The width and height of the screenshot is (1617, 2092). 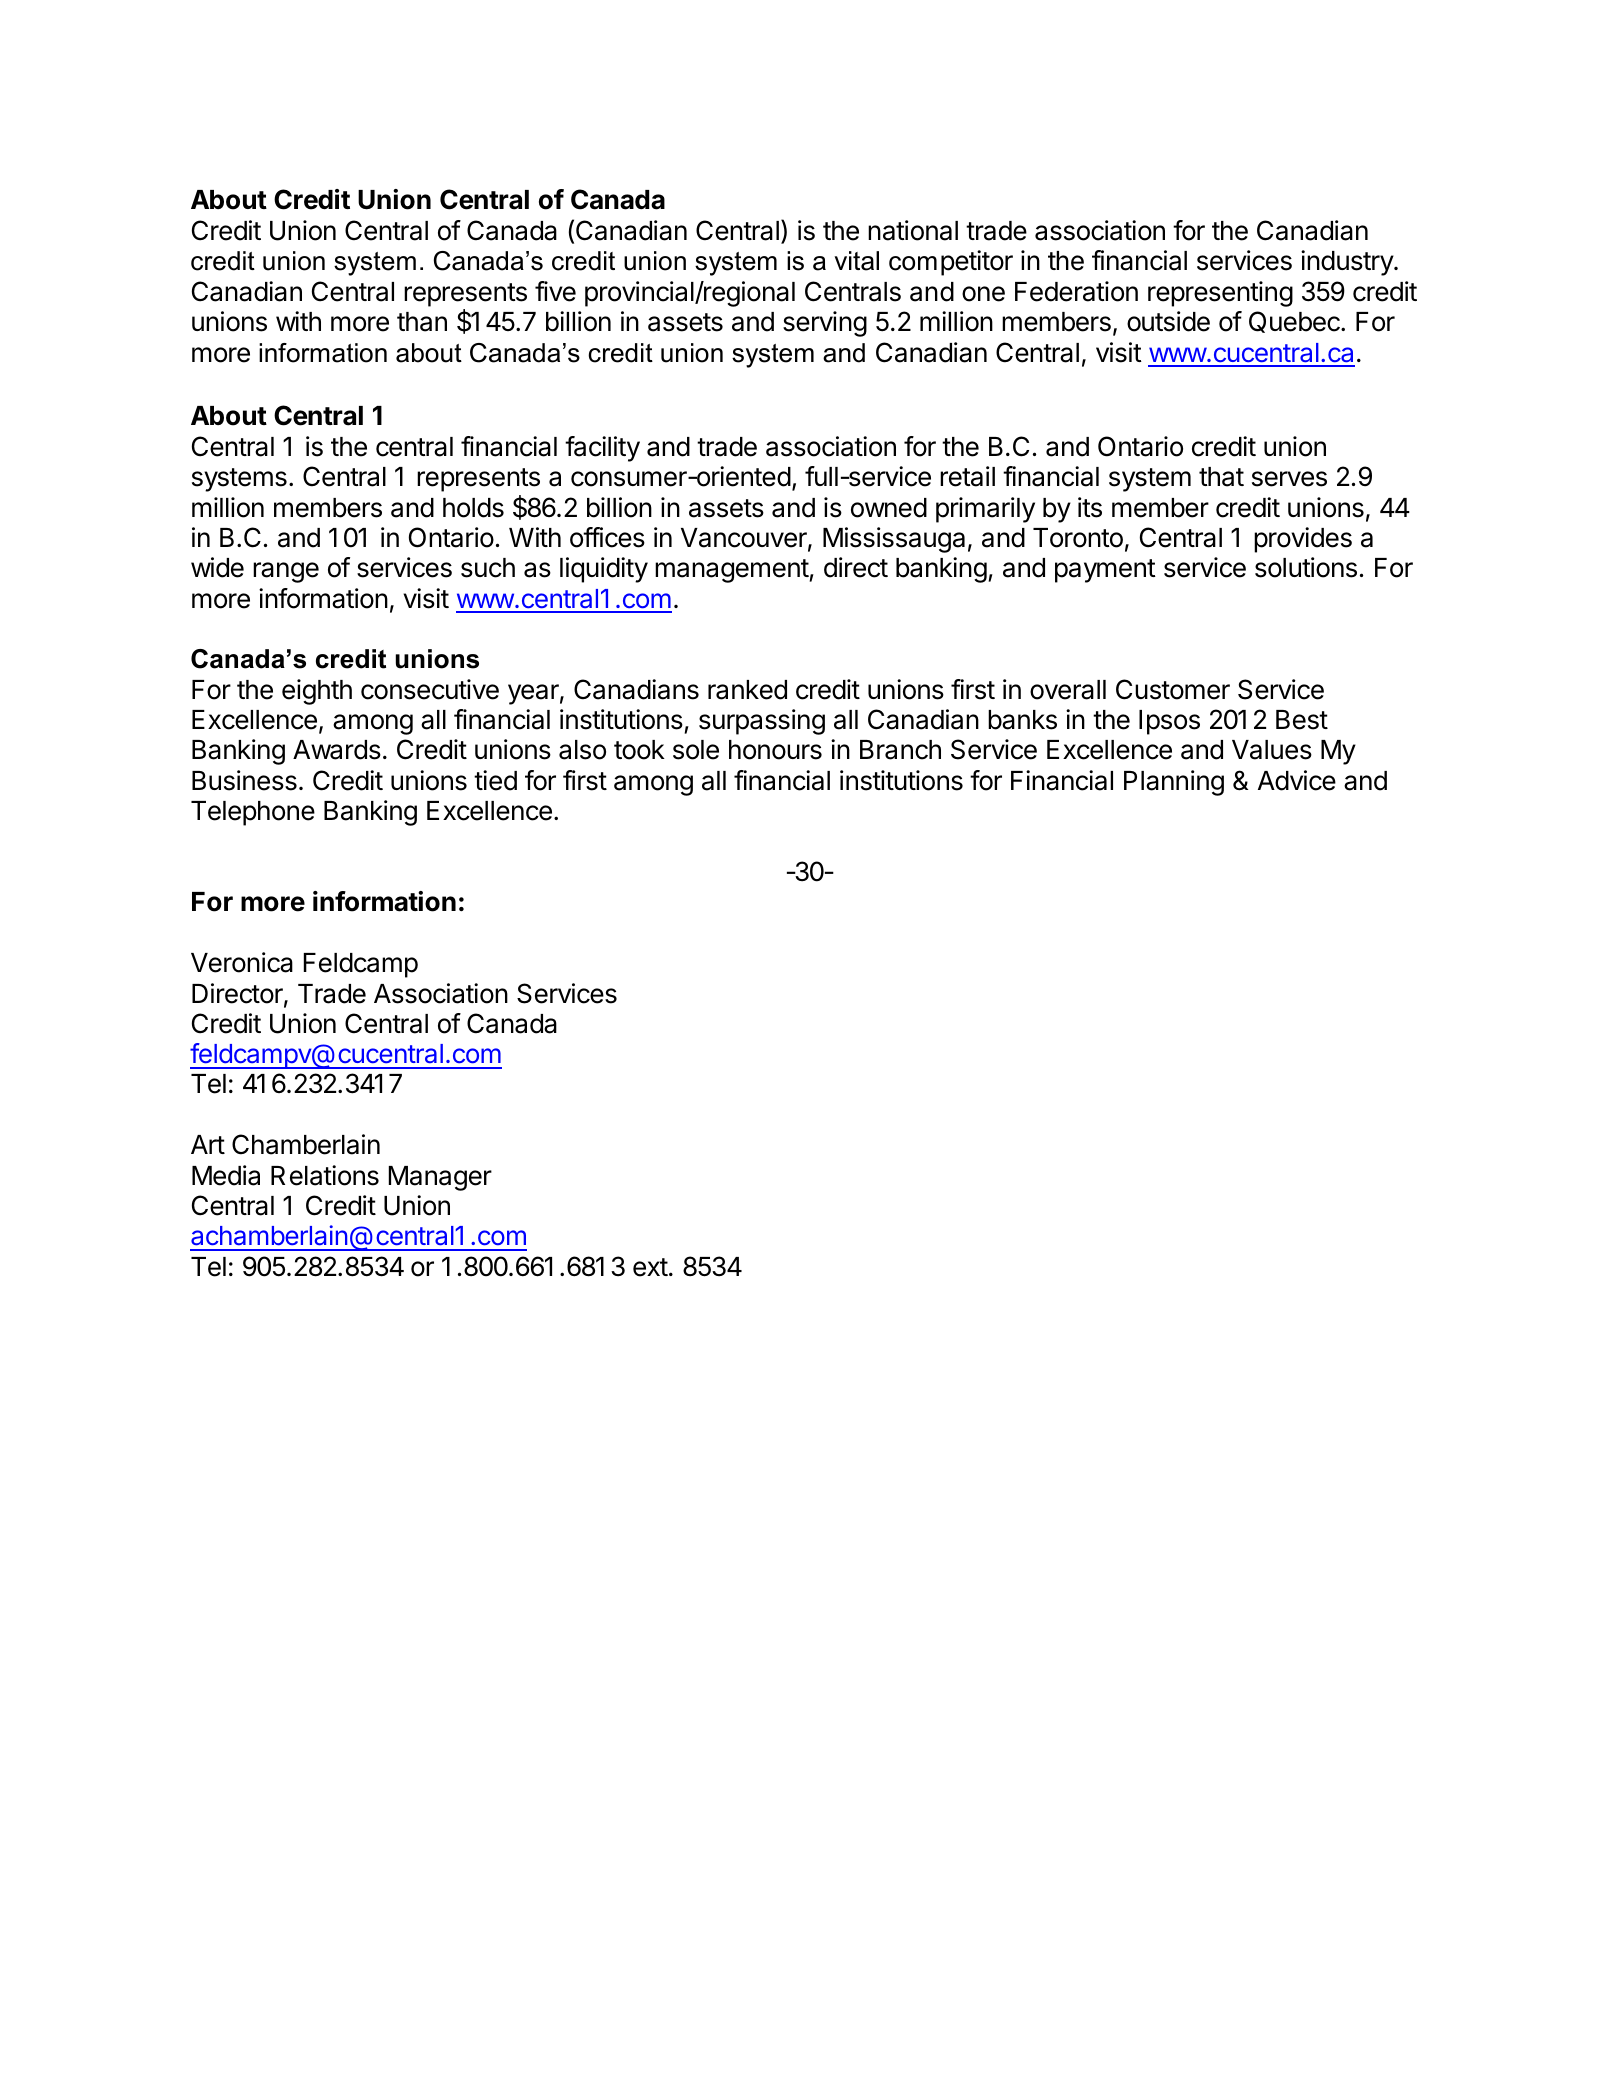 I want to click on Values, so click(x=1272, y=750).
